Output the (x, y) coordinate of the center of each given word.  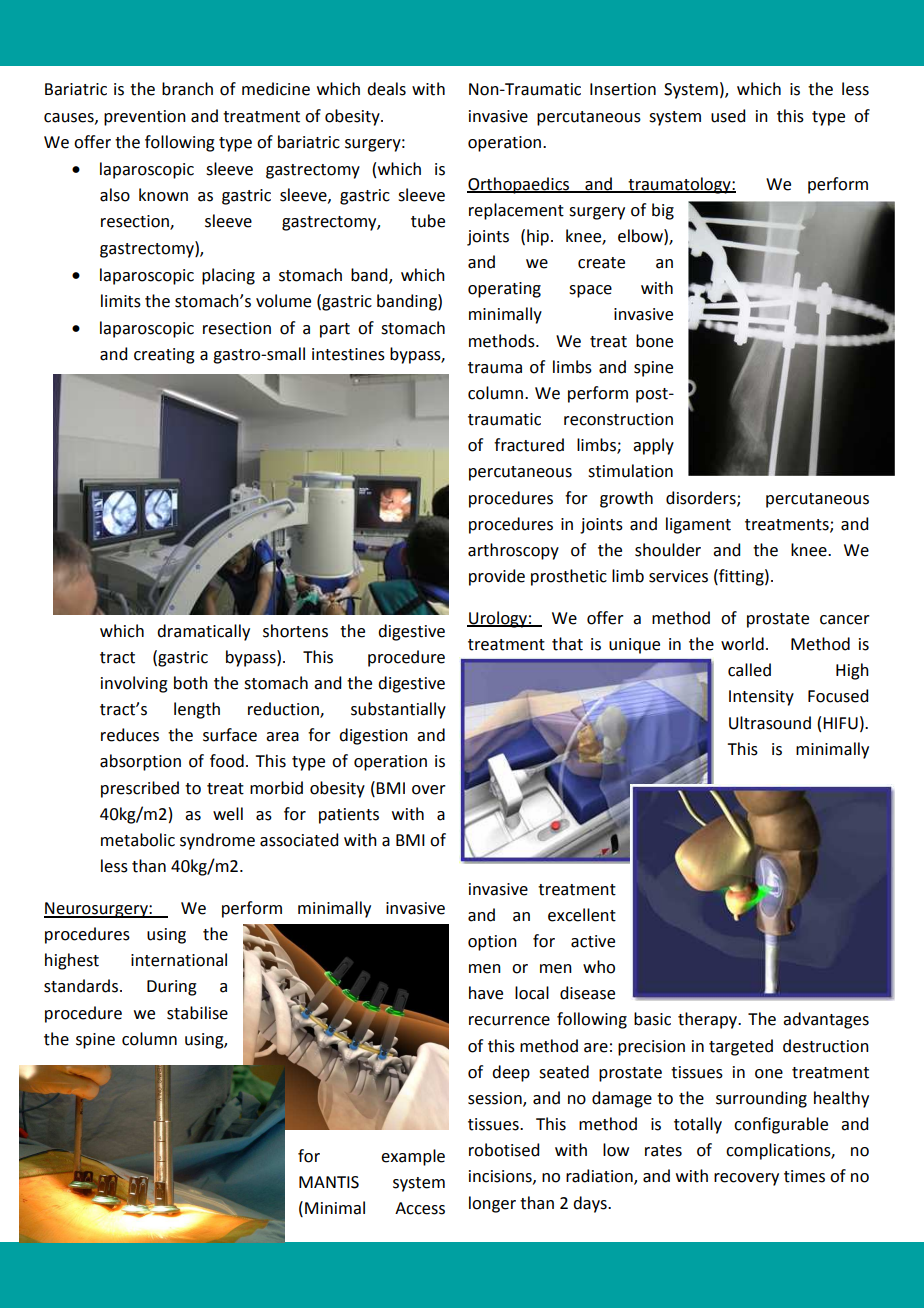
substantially (398, 710)
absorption (140, 762)
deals (386, 89)
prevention (145, 118)
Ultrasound (770, 723)
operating (504, 290)
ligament (698, 525)
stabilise (197, 1013)
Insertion (623, 89)
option (492, 943)
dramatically (203, 632)
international (179, 960)
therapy (709, 1020)
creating (164, 356)
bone (654, 341)
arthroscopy (513, 551)
